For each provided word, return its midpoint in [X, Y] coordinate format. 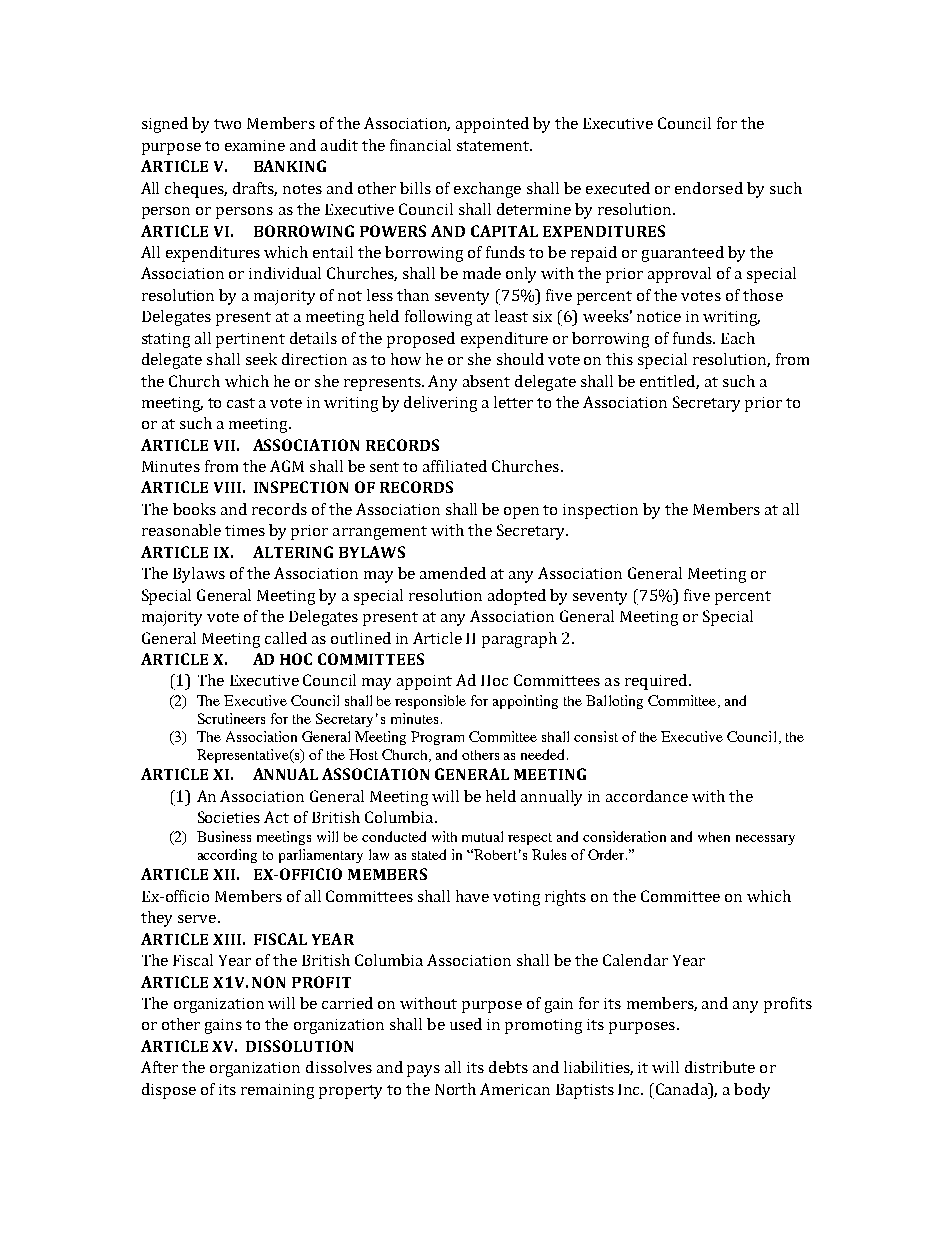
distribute [720, 1067]
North [455, 1089]
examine [255, 145]
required [657, 682]
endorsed [709, 188]
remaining [277, 1091]
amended [453, 573]
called [286, 638]
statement [494, 146]
